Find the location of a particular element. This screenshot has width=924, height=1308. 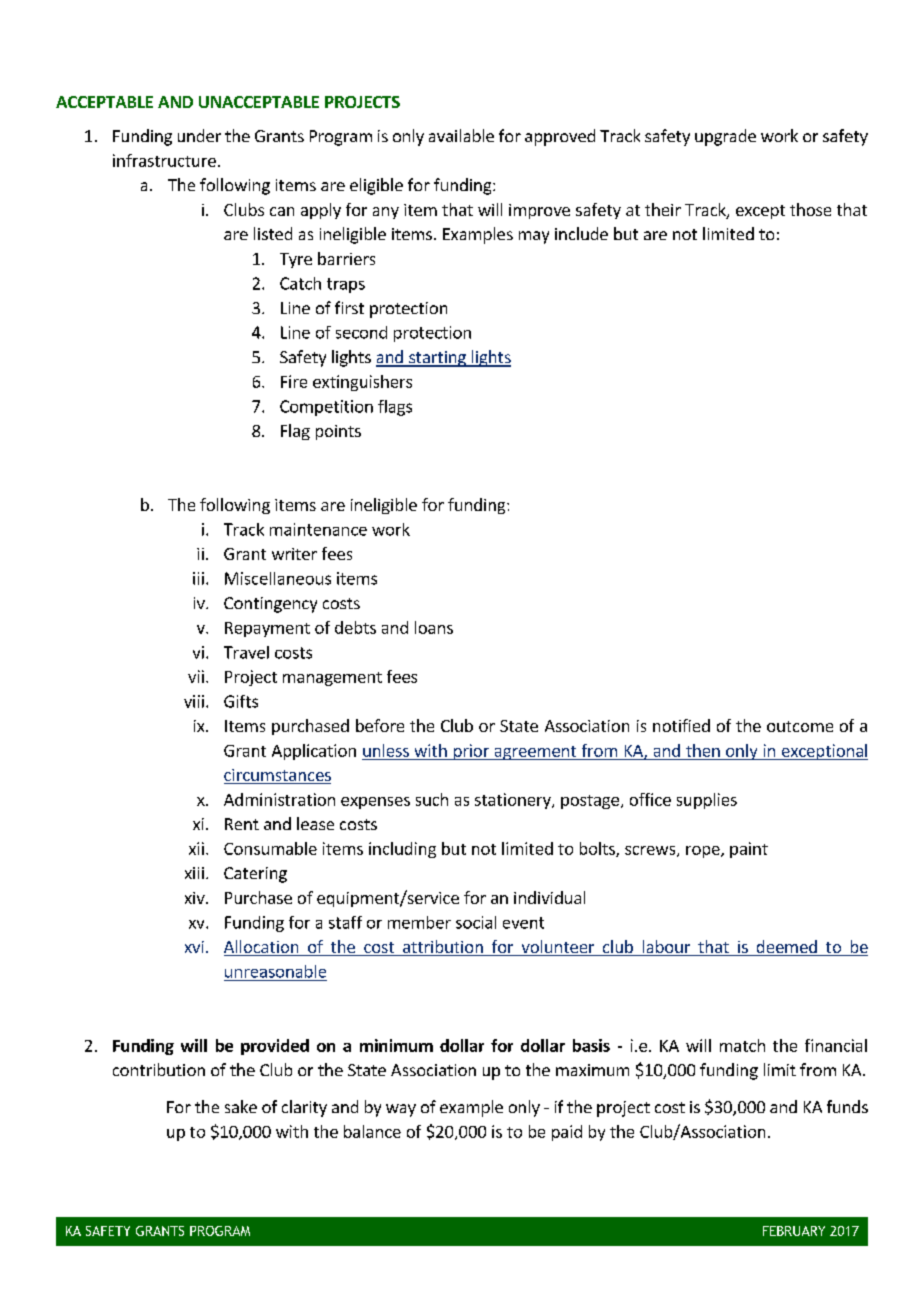

stationery is located at coordinates (514, 801).
